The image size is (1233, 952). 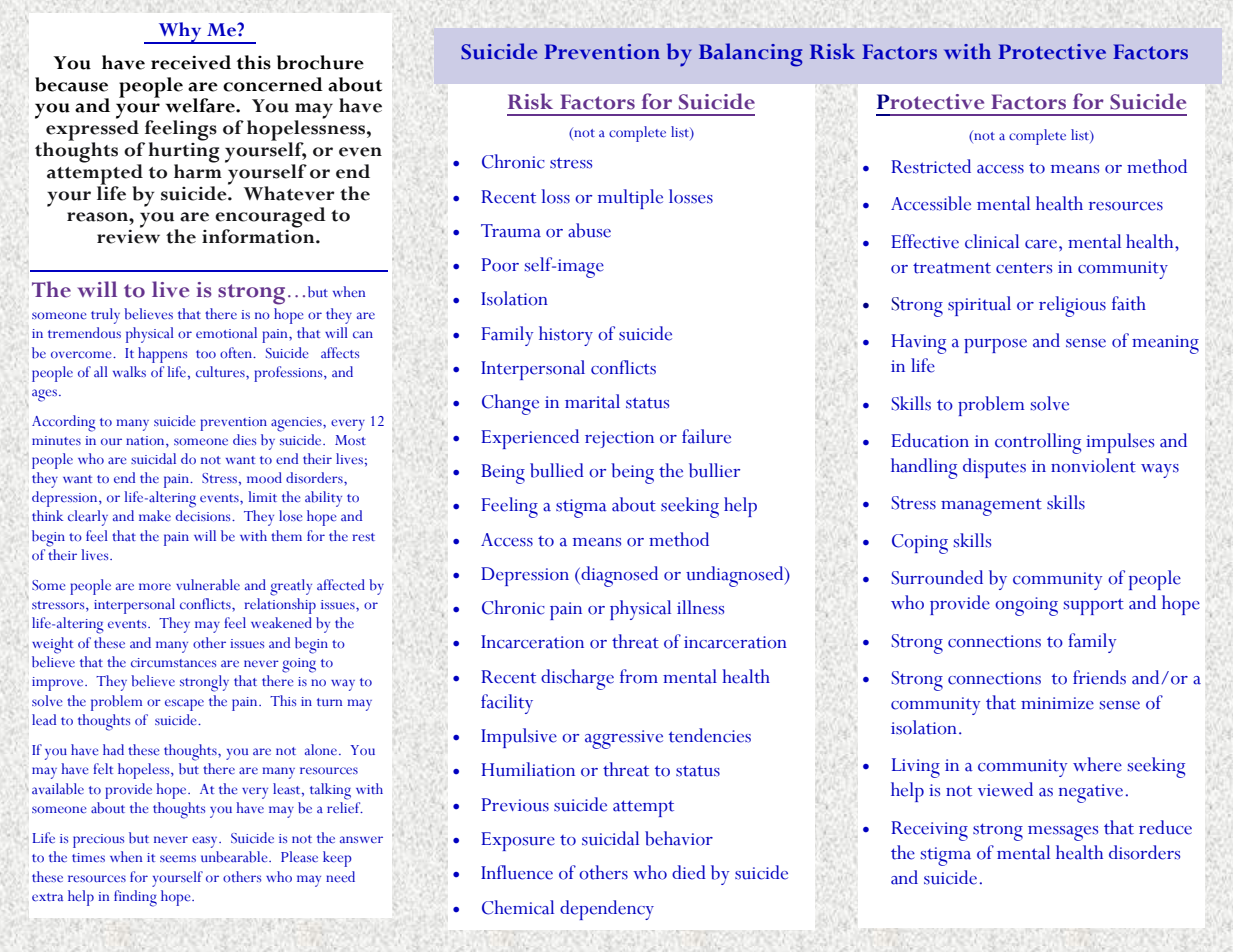 I want to click on dependency, so click(x=607, y=910).
